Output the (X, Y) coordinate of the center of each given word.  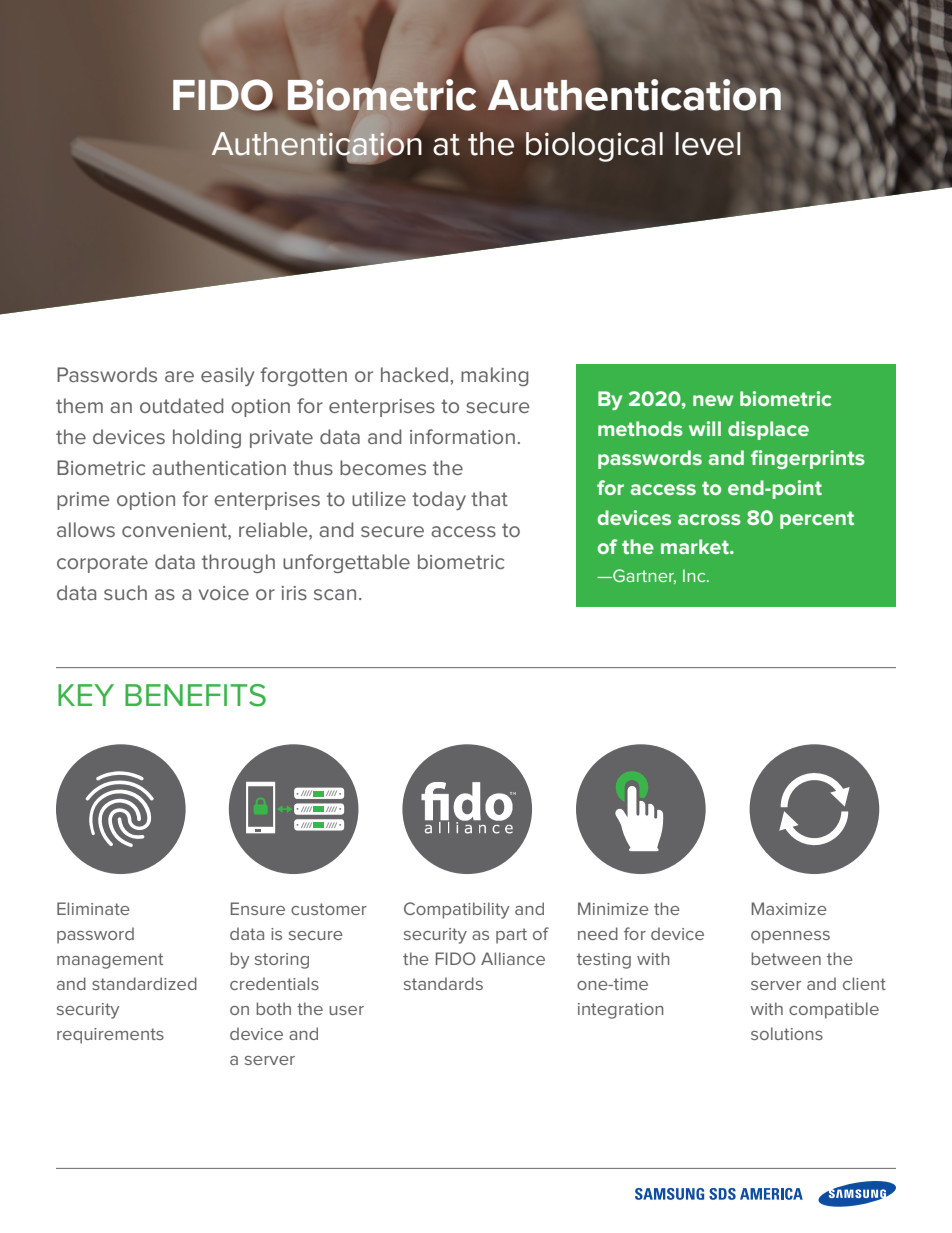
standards (443, 983)
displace (768, 430)
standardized (144, 983)
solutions (787, 1033)
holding (207, 438)
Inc (695, 575)
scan (335, 594)
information (462, 436)
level (708, 144)
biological (594, 147)
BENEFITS (195, 695)
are (179, 376)
